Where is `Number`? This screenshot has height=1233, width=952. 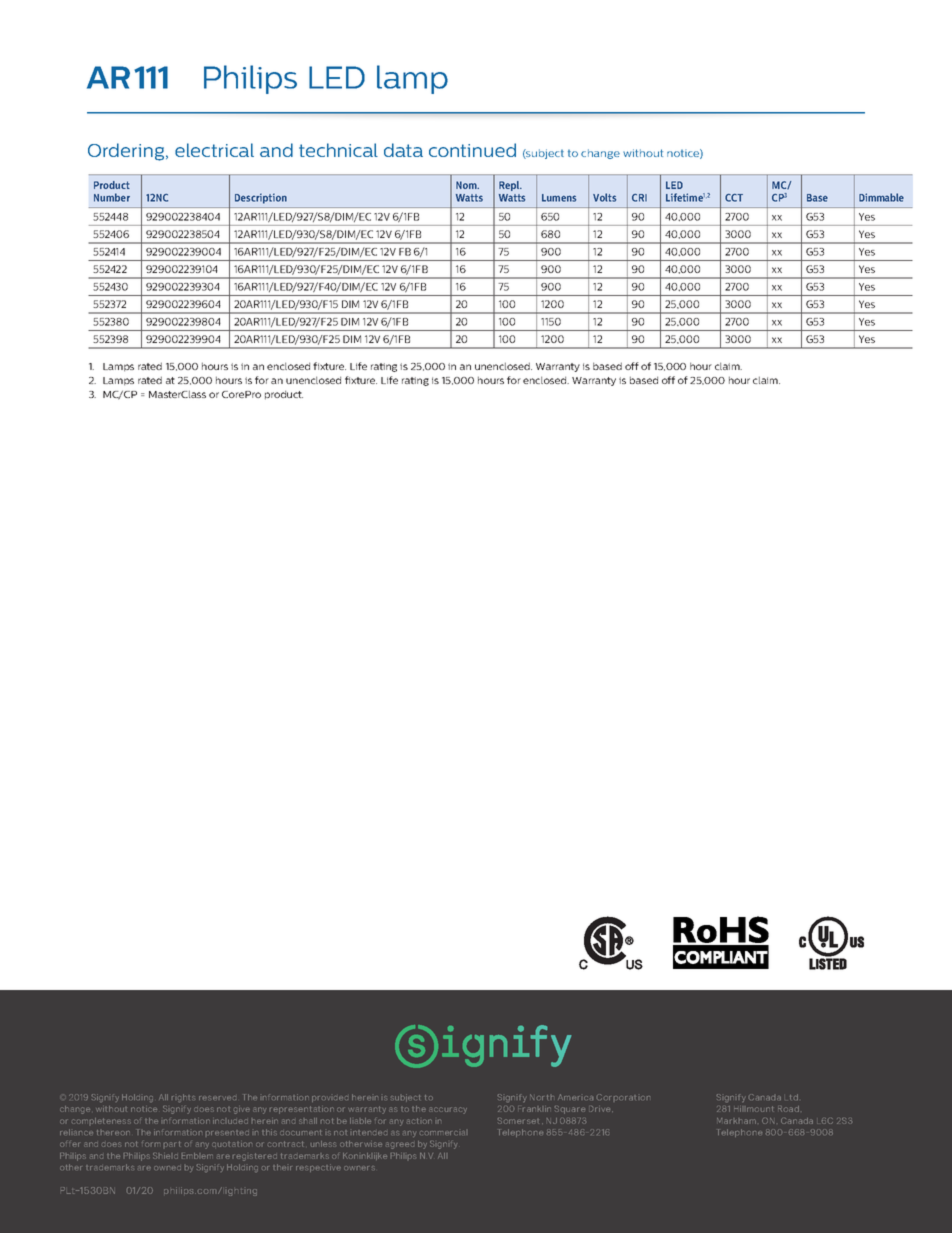 Number is located at coordinates (112, 197).
